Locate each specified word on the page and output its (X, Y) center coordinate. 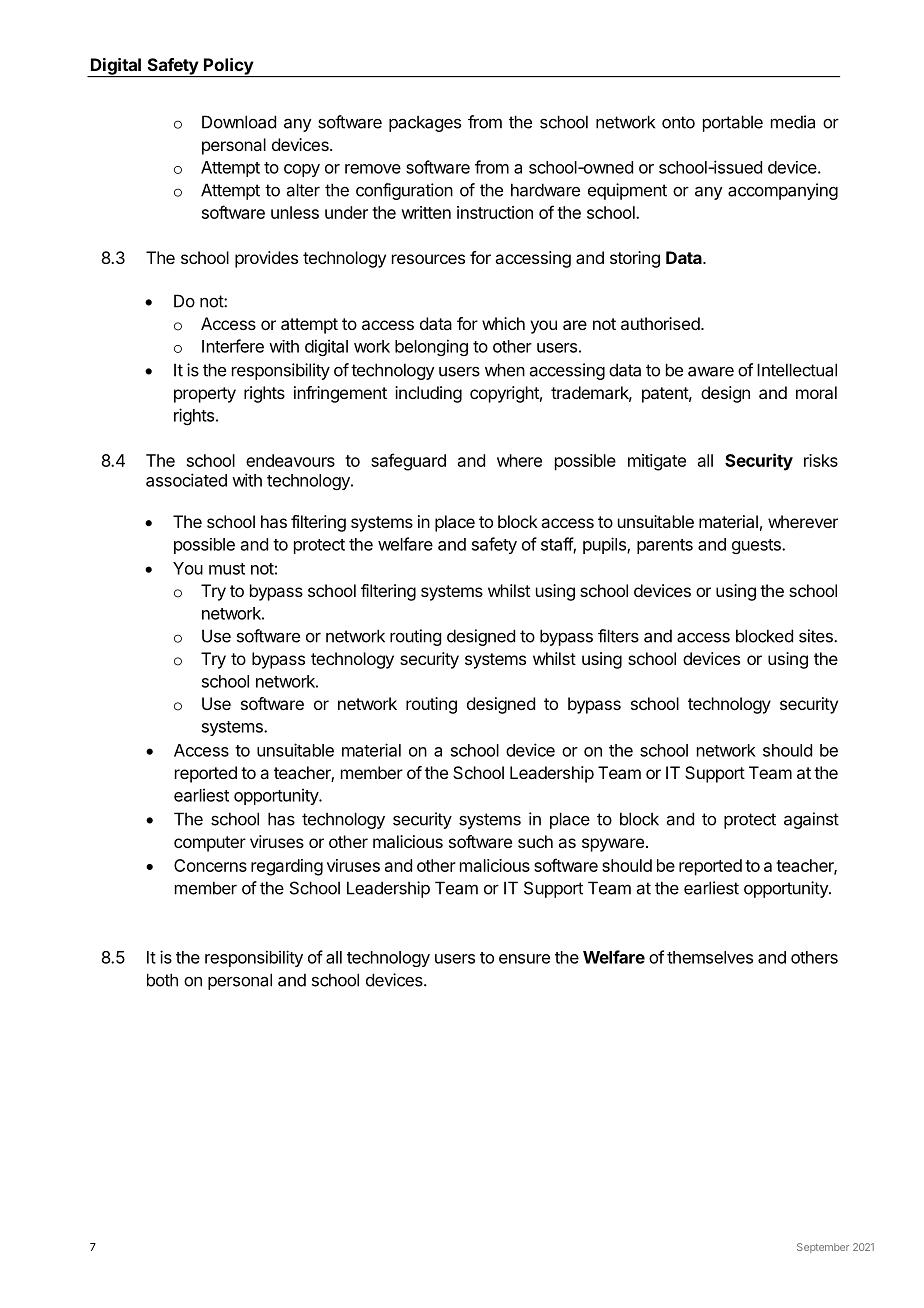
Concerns (210, 865)
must (227, 569)
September (823, 1248)
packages (425, 123)
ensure (524, 959)
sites (817, 636)
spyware (613, 845)
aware (711, 371)
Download (239, 122)
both (162, 980)
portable (733, 123)
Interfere (233, 346)
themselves (710, 957)
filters (618, 636)
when (505, 370)
